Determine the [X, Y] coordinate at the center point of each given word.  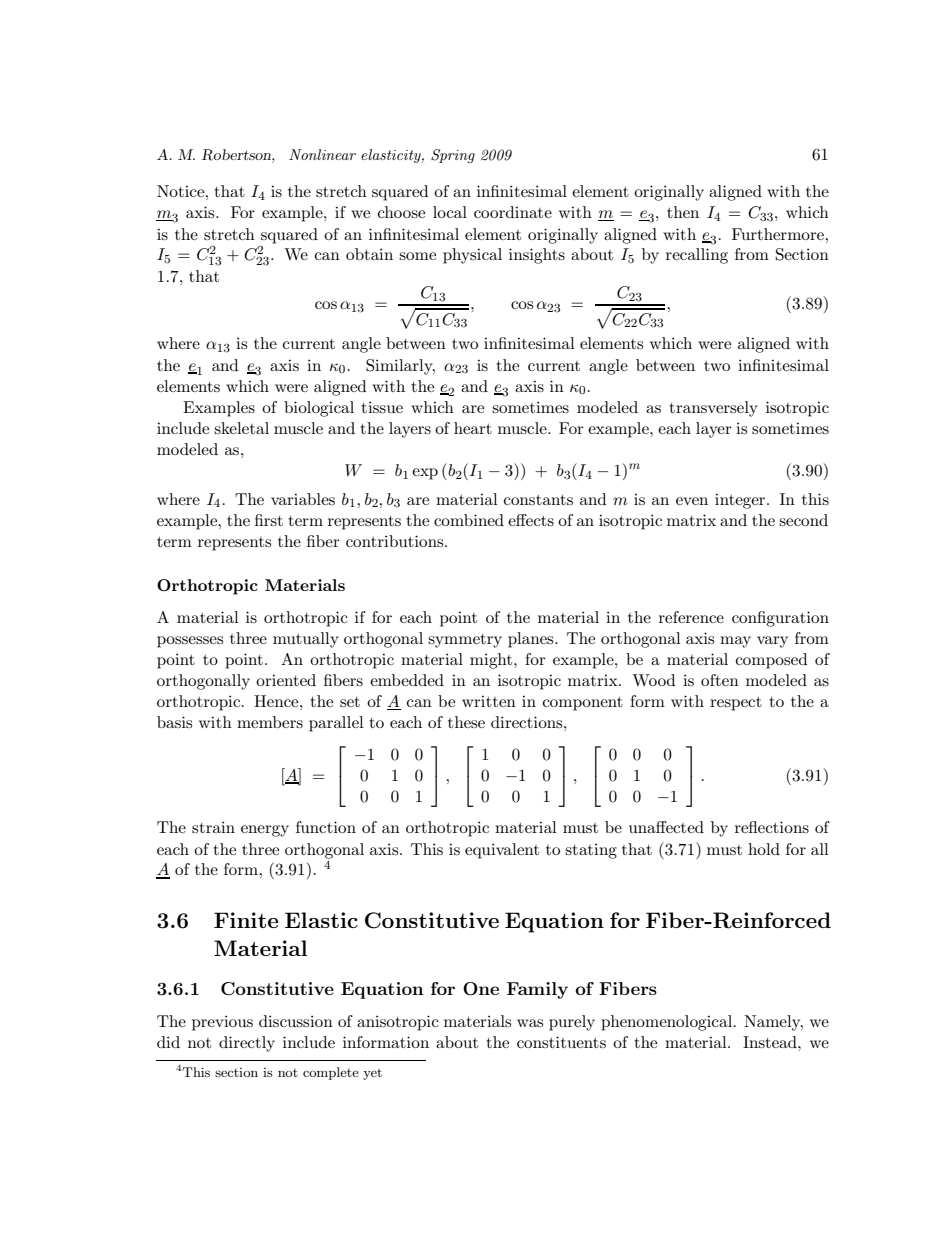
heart [473, 428]
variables [303, 499]
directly [247, 1044]
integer [741, 501]
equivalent [502, 851]
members [270, 722]
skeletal [241, 428]
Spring [453, 156]
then [683, 212]
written [489, 701]
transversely [713, 409]
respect [736, 704]
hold [764, 849]
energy [265, 831]
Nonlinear [322, 154]
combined [469, 520]
